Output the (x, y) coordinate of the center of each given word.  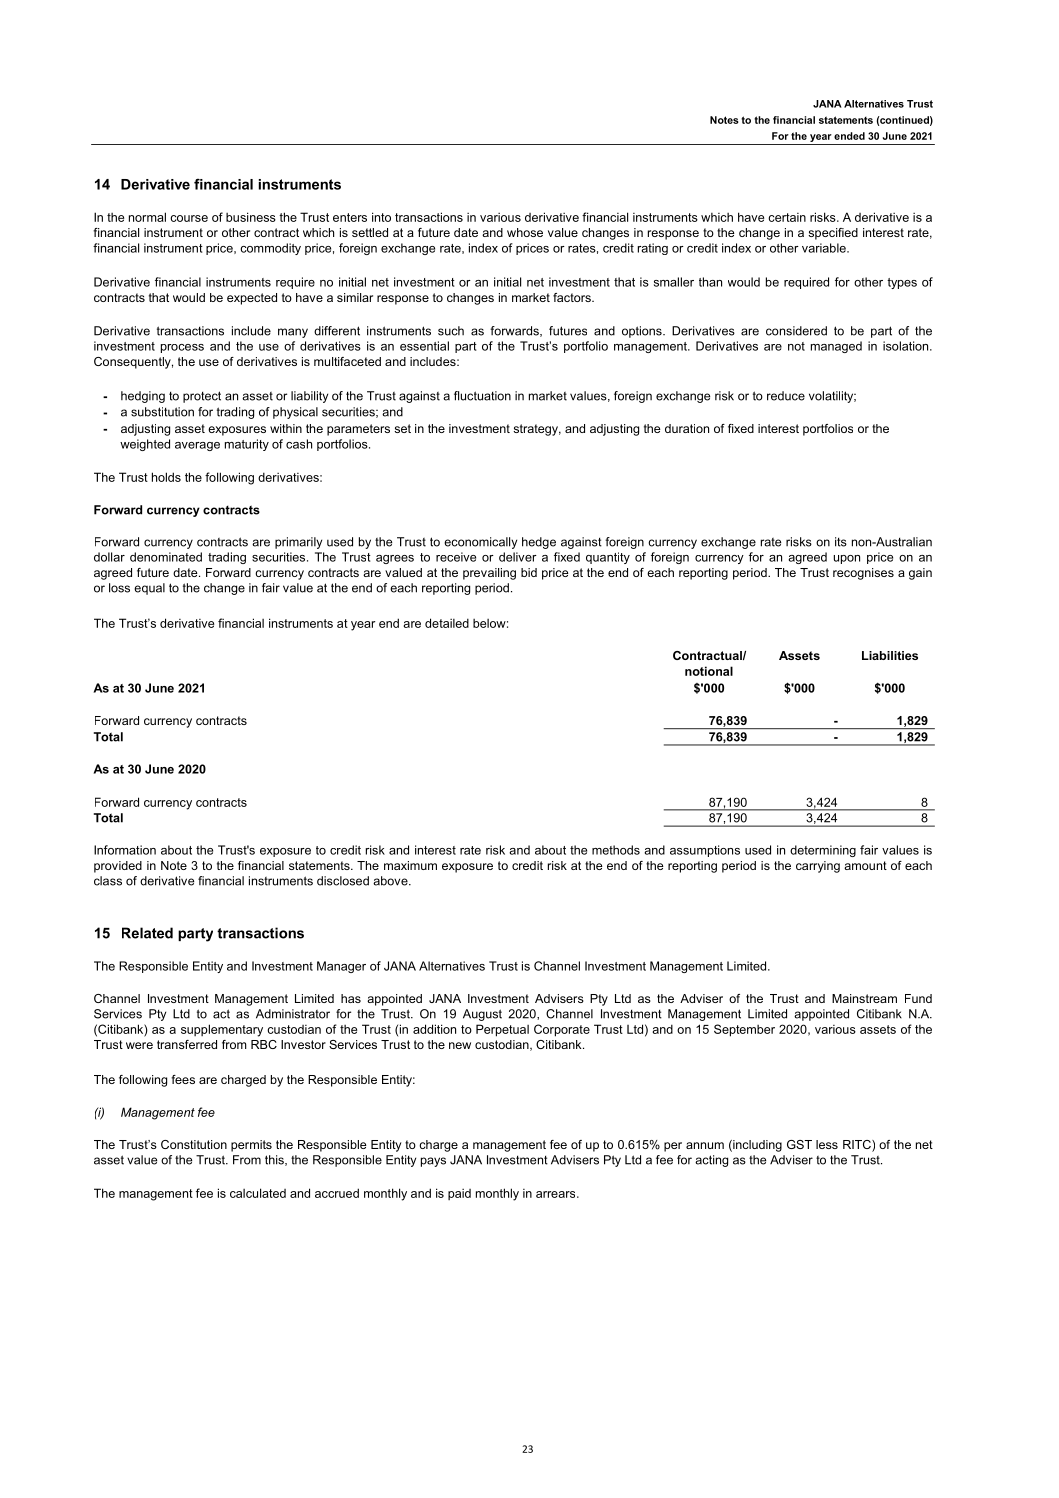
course (189, 218)
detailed (447, 623)
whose (525, 232)
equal (149, 589)
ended (849, 136)
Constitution (194, 1144)
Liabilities (890, 655)
